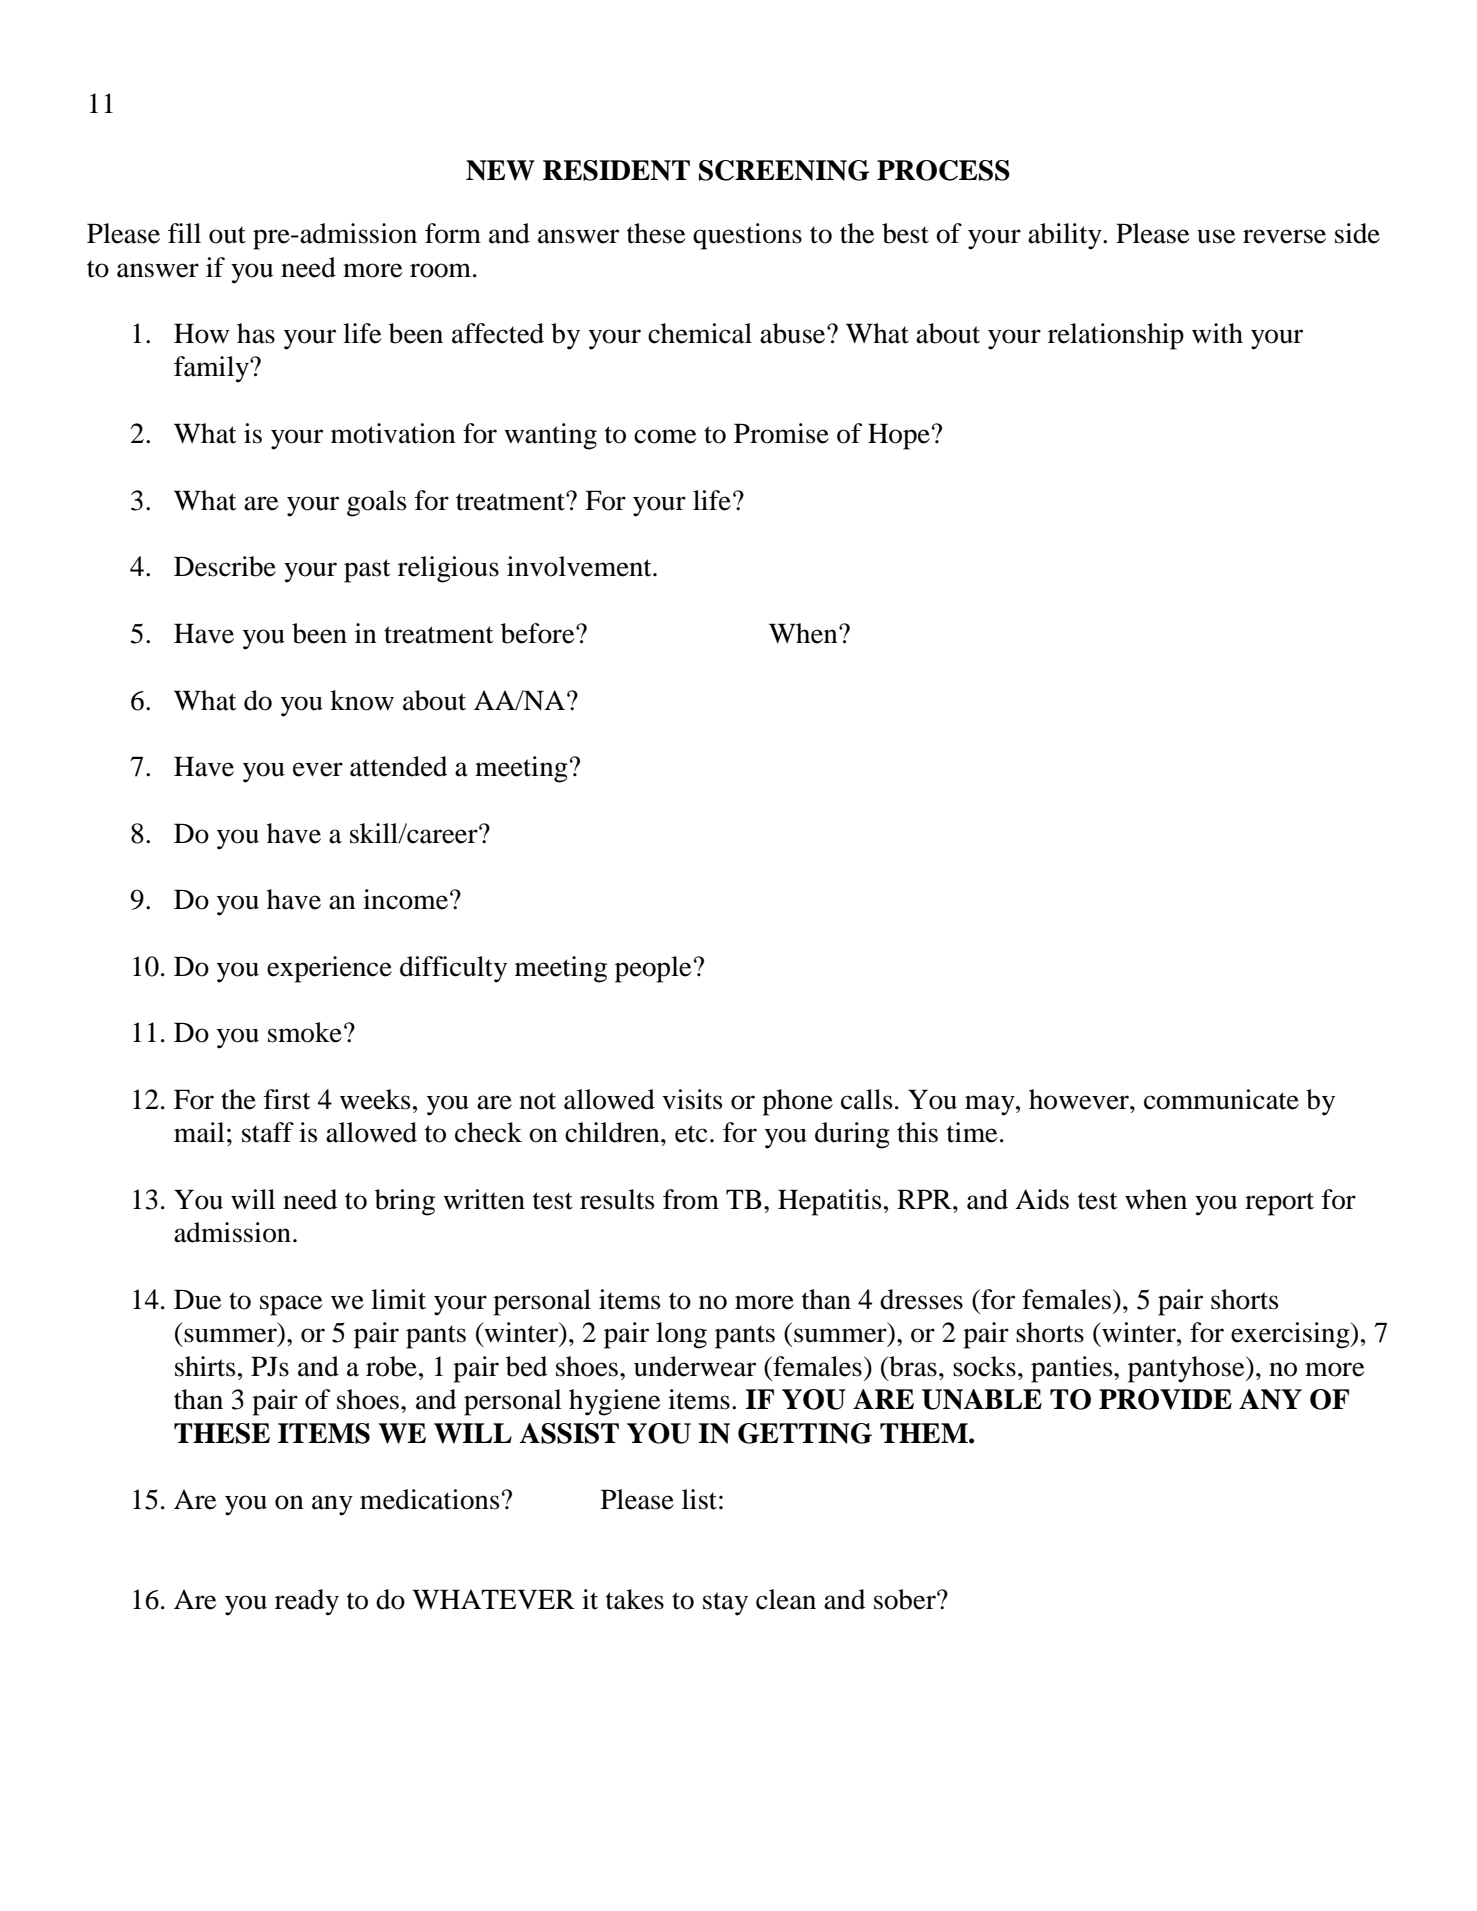 Image resolution: width=1477 pixels, height=1911 pixels. I want to click on fill, so click(184, 233).
